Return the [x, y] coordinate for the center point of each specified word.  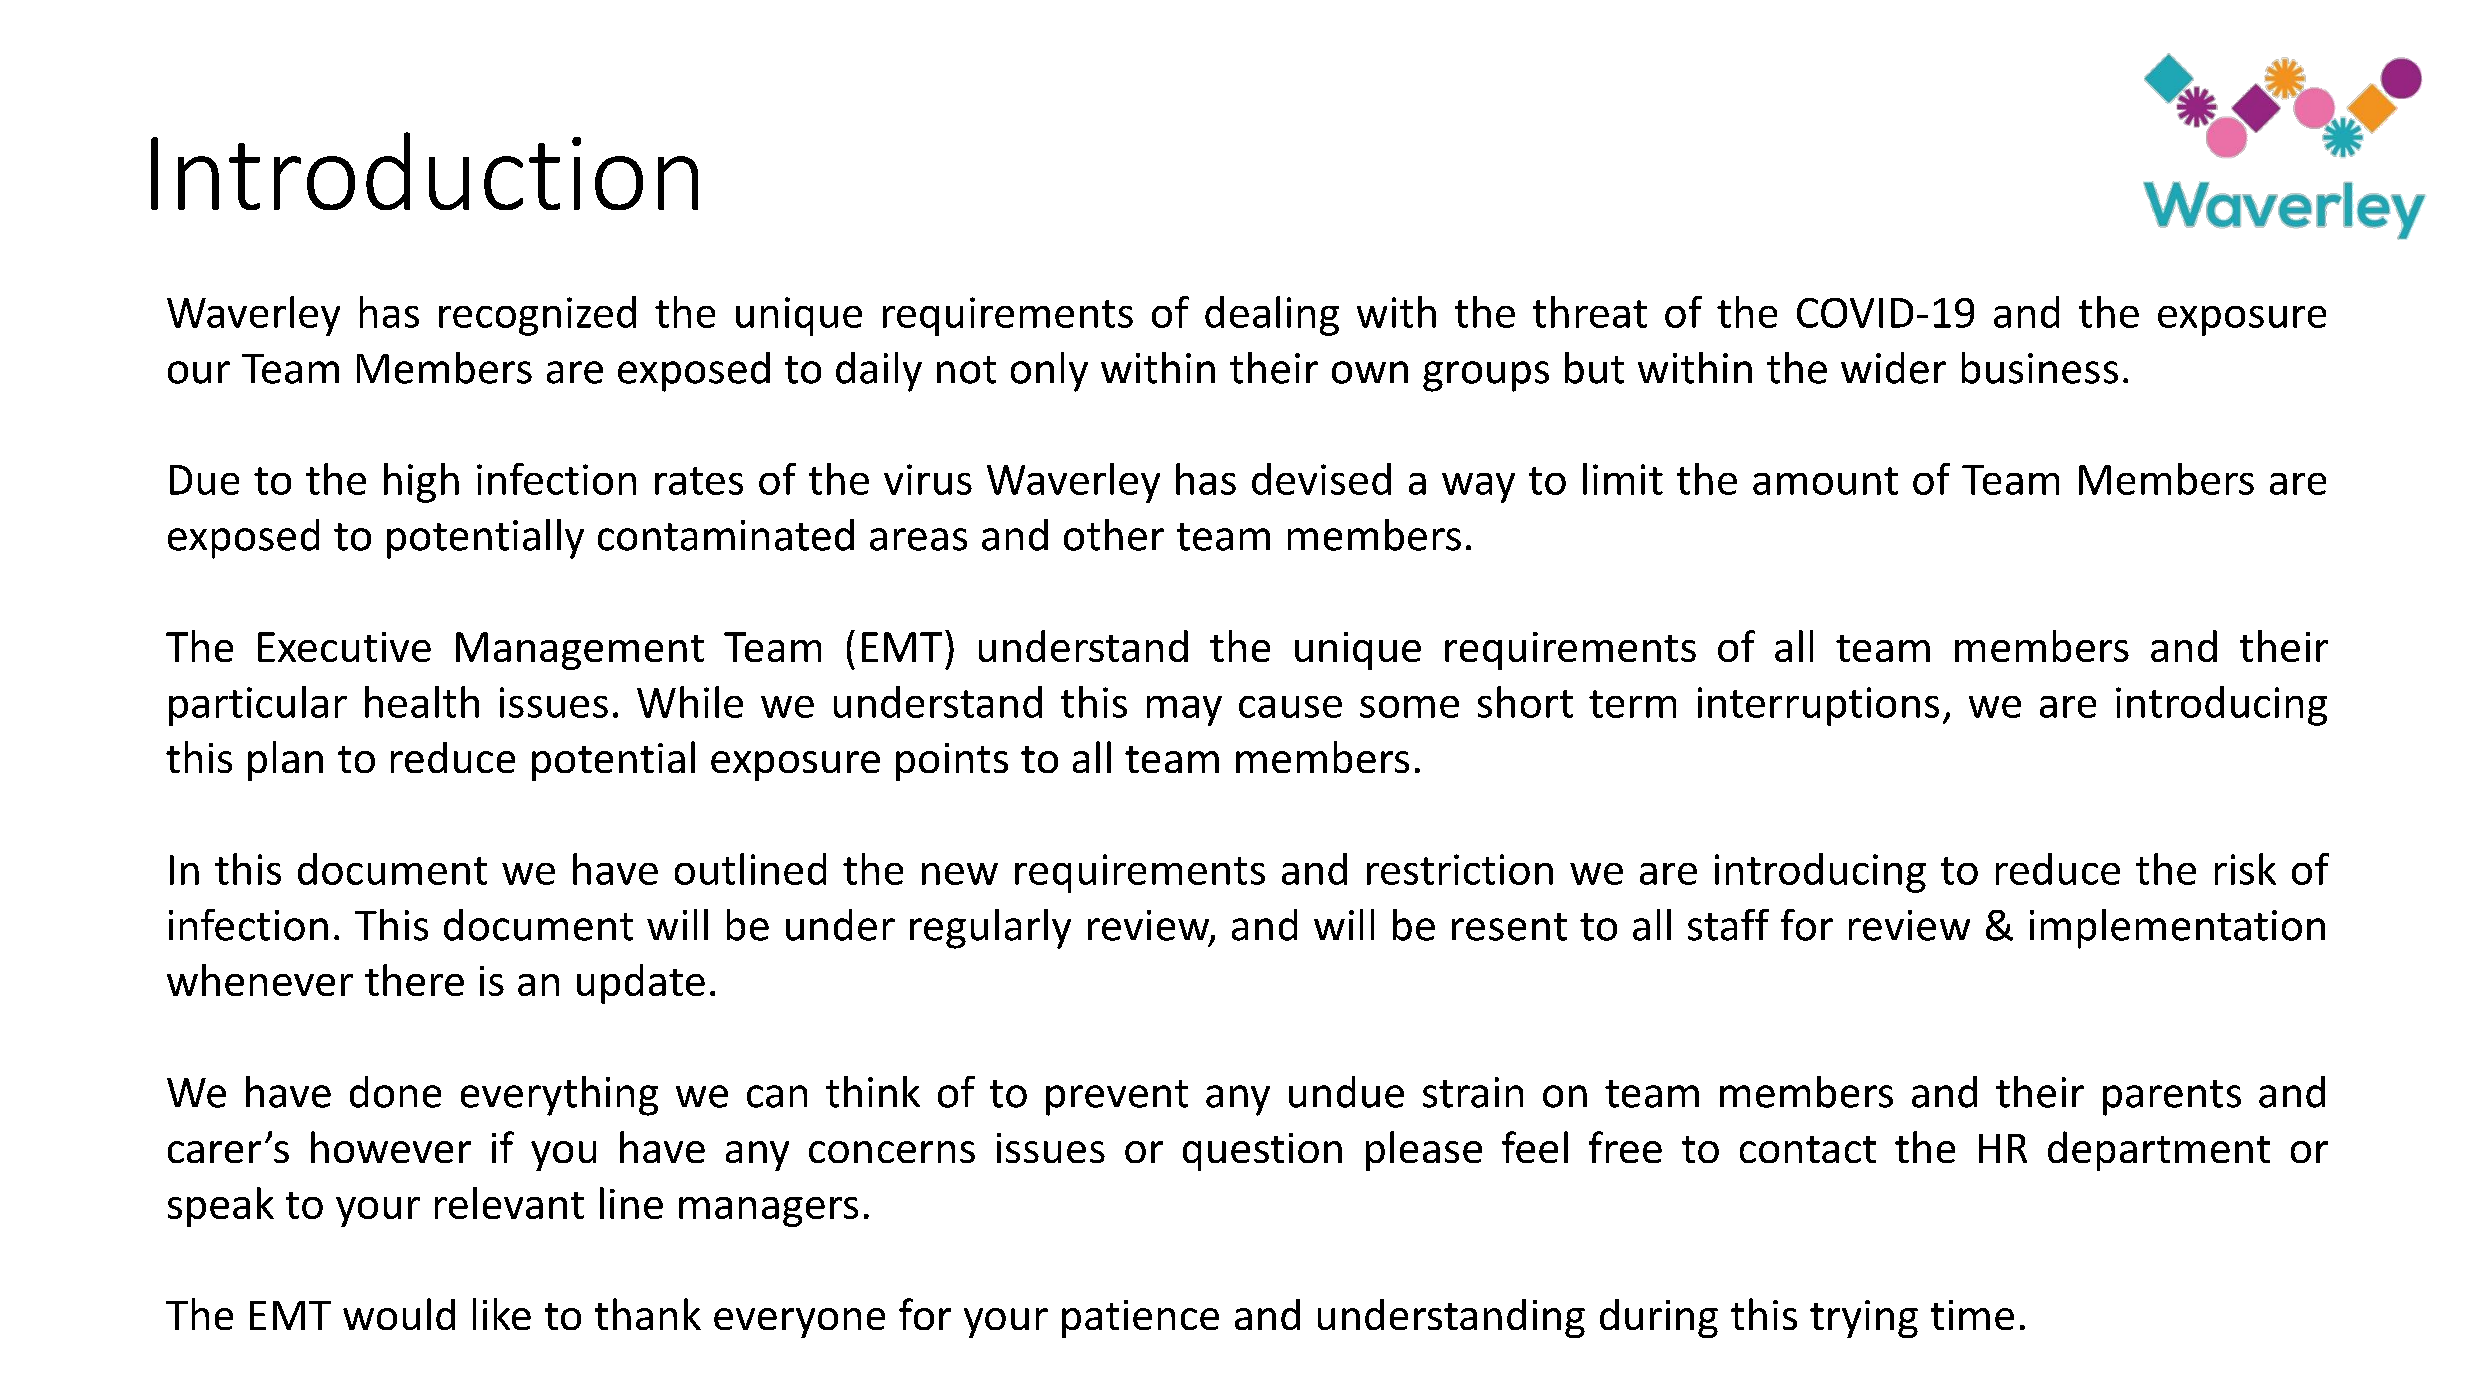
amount [1825, 481]
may [1184, 711]
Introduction [424, 171]
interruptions [1818, 706]
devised [1321, 479]
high [421, 483]
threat [1590, 312]
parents [2172, 1098]
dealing [1272, 316]
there [414, 980]
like [502, 1314]
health [422, 702]
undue [1346, 1092]
